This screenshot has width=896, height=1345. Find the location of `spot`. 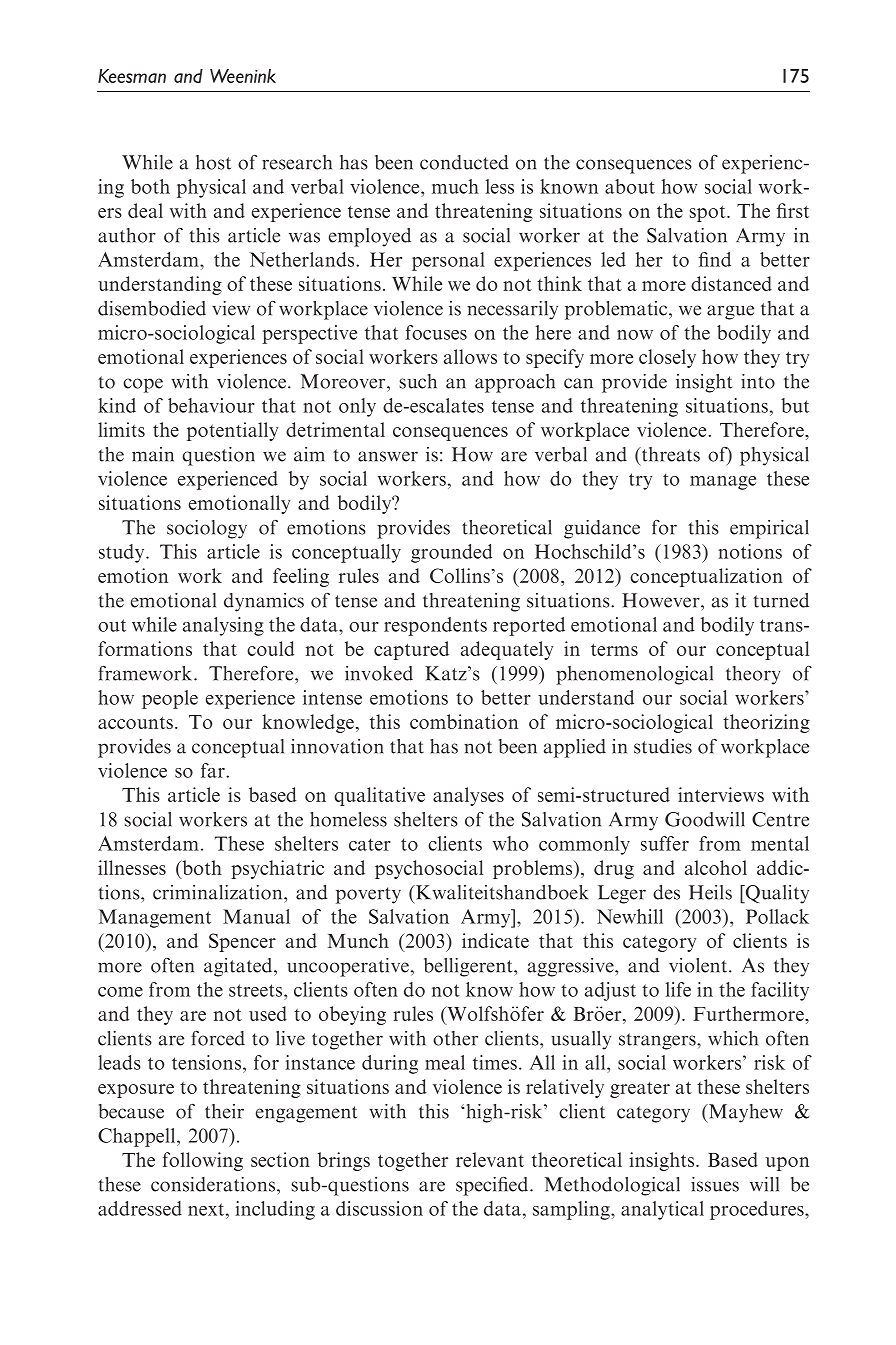

spot is located at coordinates (708, 213).
